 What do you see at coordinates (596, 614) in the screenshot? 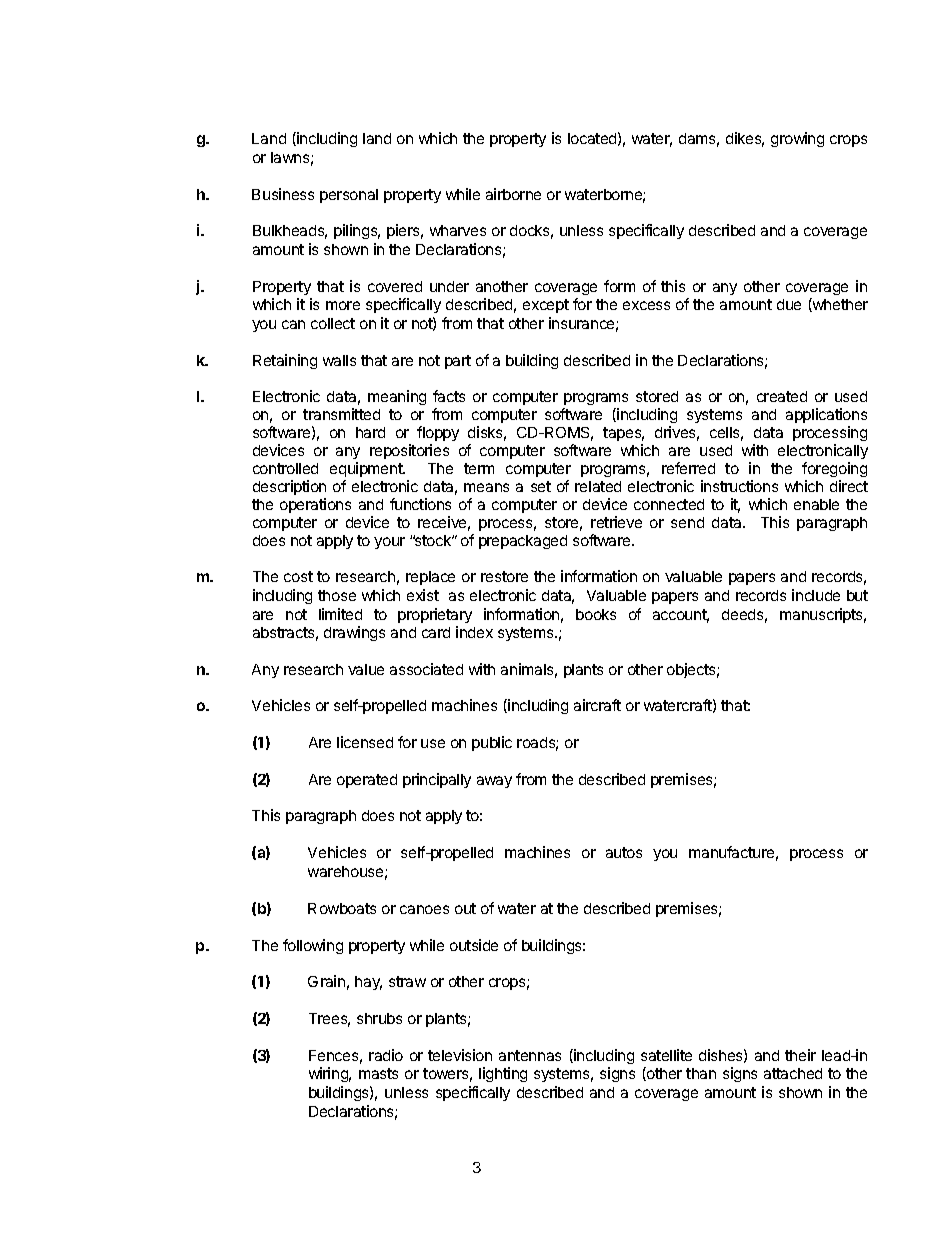
I see `books` at bounding box center [596, 614].
